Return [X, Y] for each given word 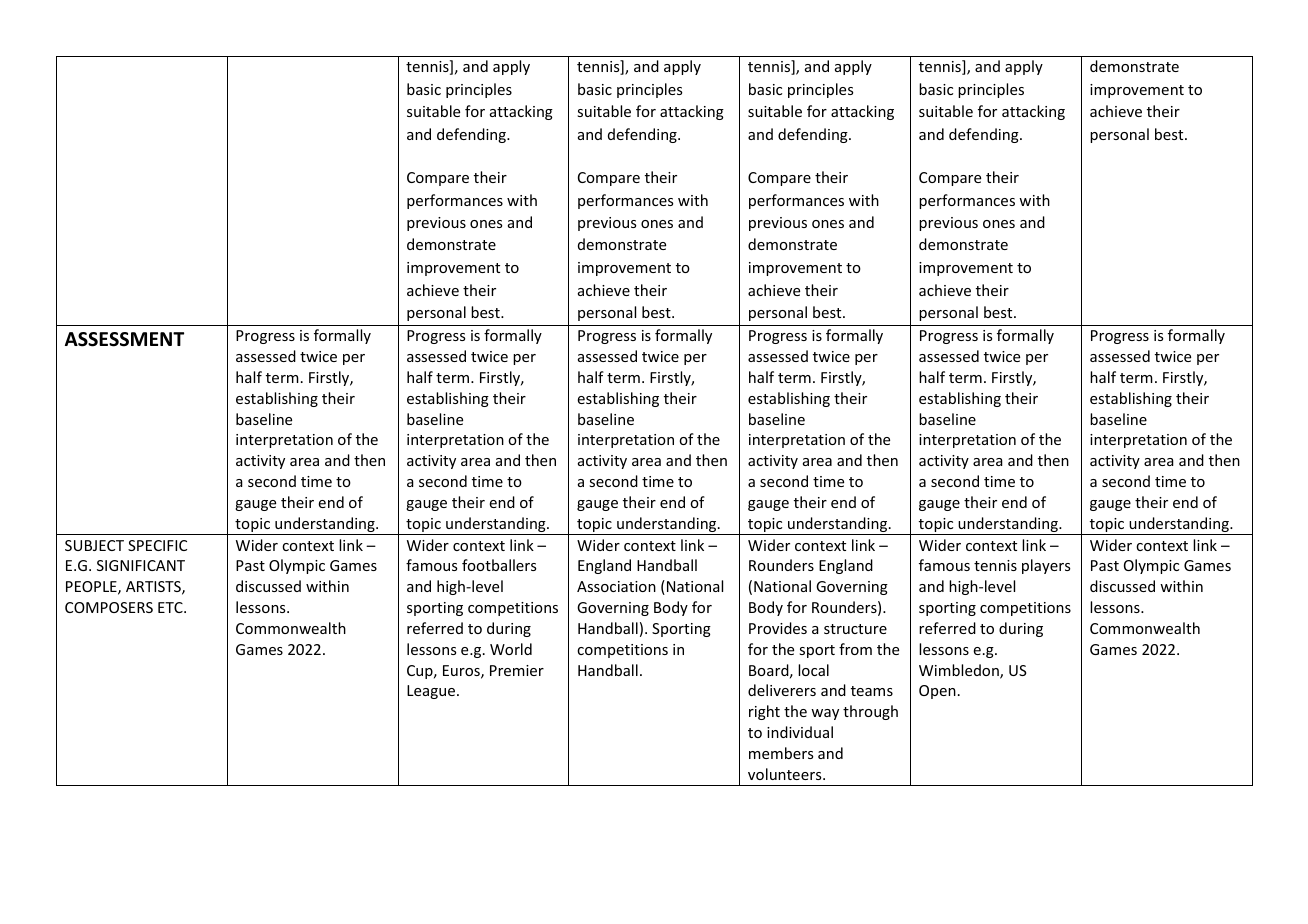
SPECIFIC [157, 545]
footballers [499, 565]
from [855, 649]
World [511, 649]
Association [616, 586]
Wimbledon [960, 671]
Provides [778, 628]
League [431, 692]
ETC [171, 607]
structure [855, 629]
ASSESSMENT [124, 339]
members [781, 753]
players [1046, 566]
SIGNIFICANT [141, 565]
